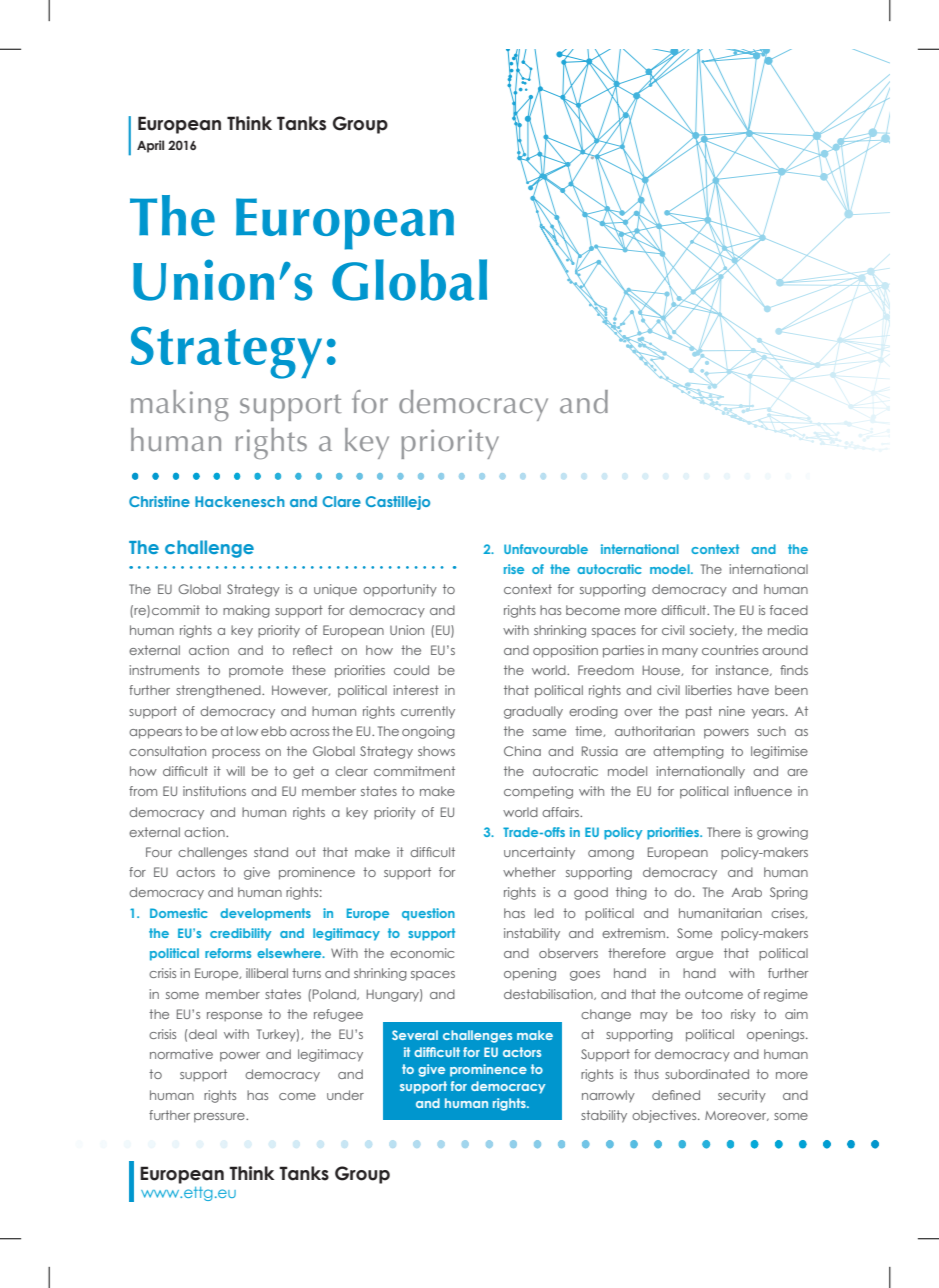 The image size is (939, 1288). I want to click on Christine, so click(159, 501).
